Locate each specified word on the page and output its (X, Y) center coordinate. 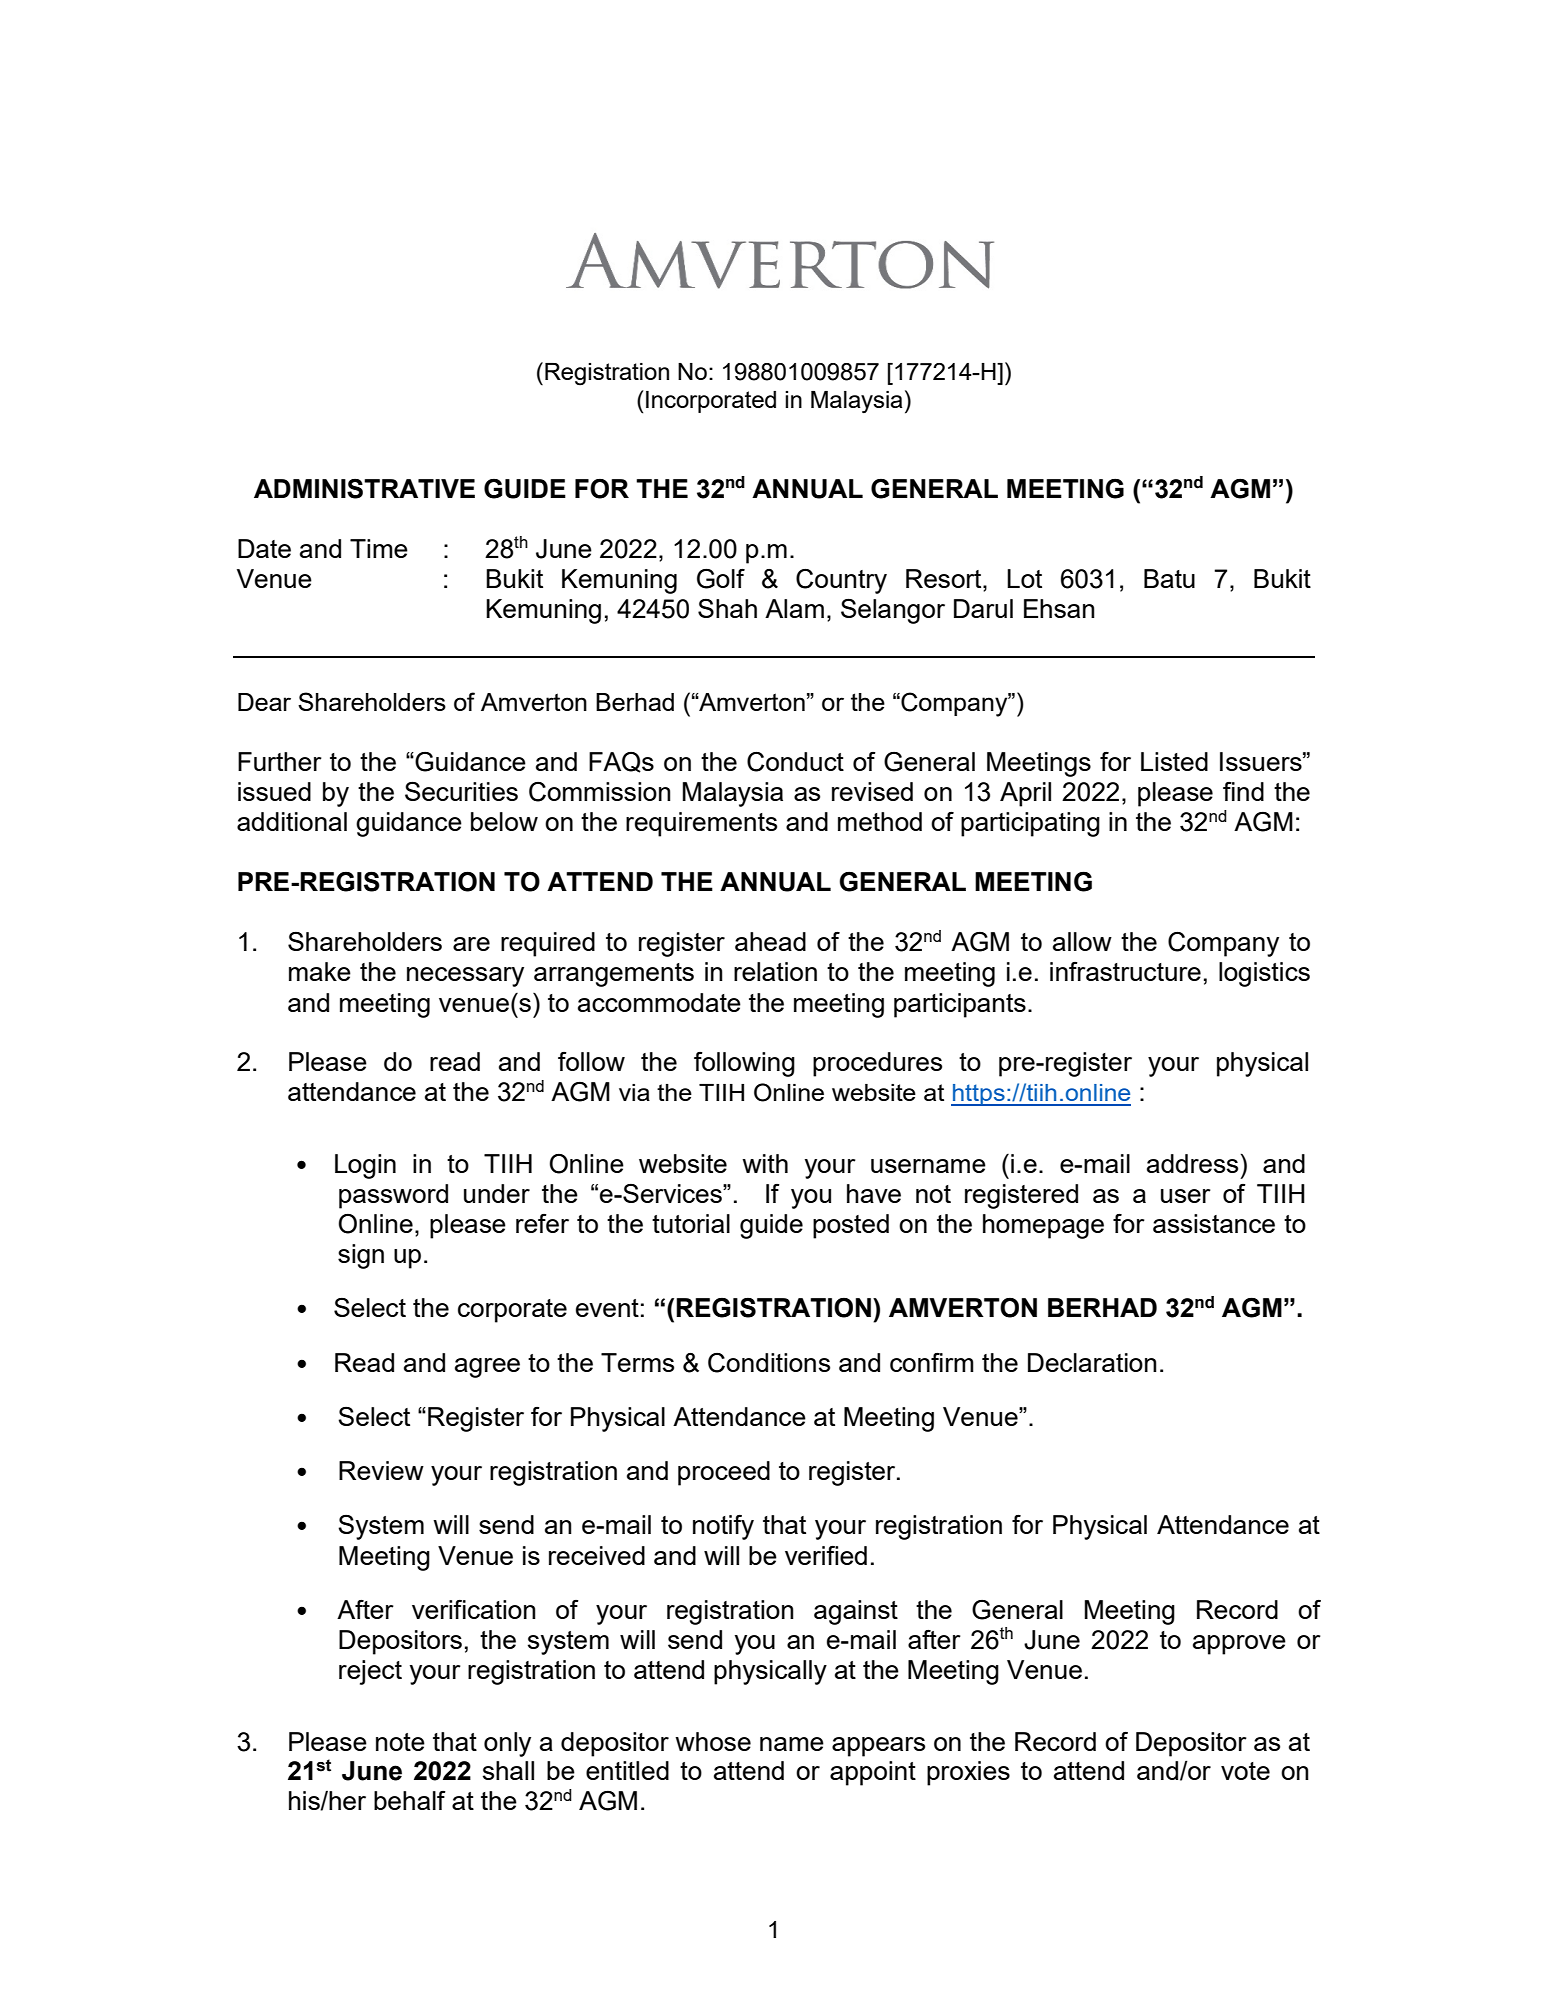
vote (1245, 1771)
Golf (721, 578)
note (400, 1742)
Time (379, 548)
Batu (1169, 578)
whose (713, 1741)
